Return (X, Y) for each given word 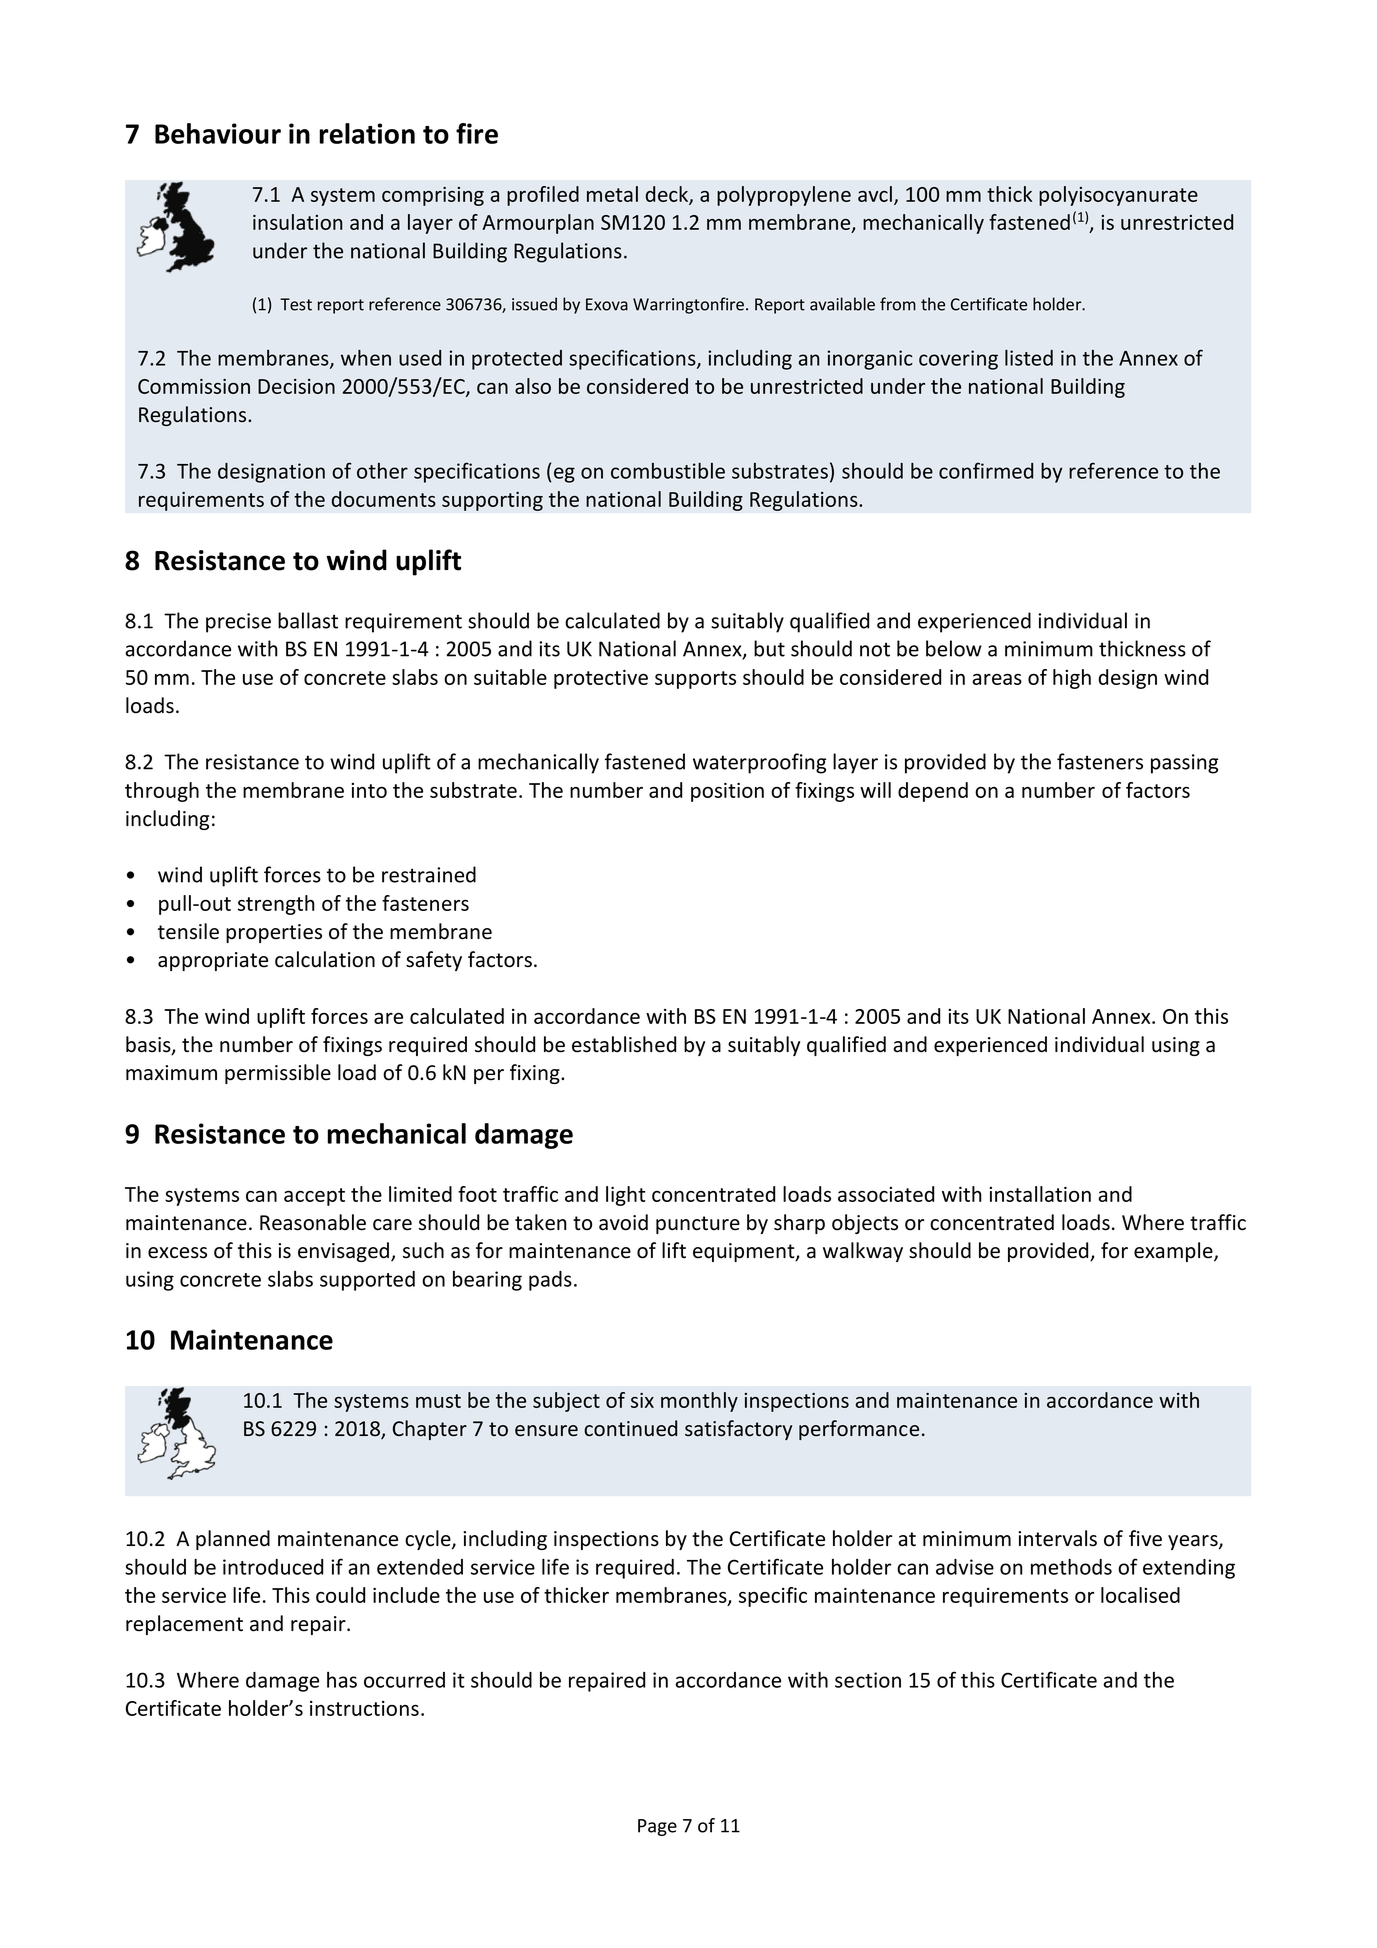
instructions (364, 1708)
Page (657, 1827)
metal (612, 194)
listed (1029, 358)
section (868, 1680)
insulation (298, 222)
